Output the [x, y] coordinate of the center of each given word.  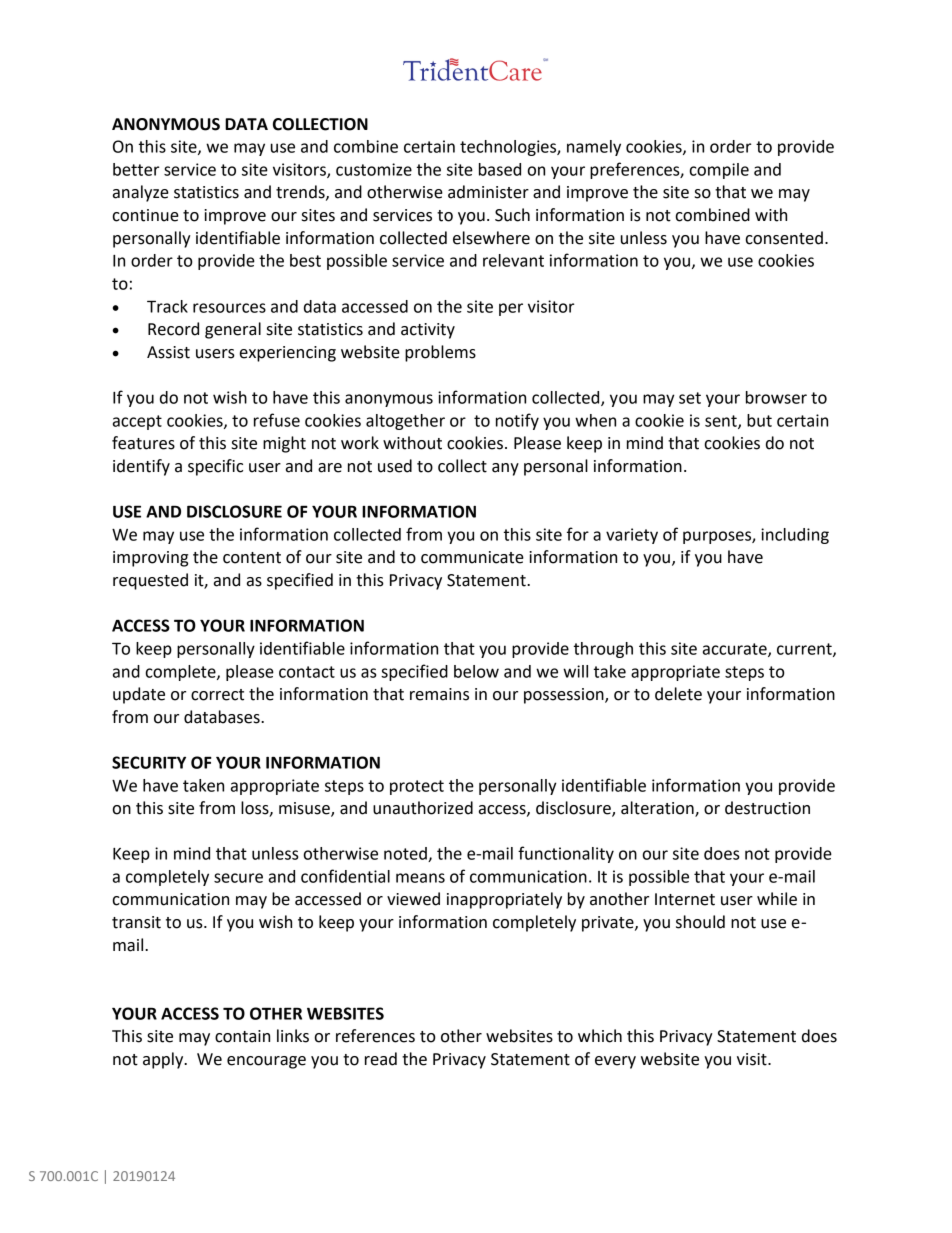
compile [719, 171]
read [381, 1059]
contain [242, 1036]
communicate [472, 557]
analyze [141, 193]
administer [488, 192]
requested [150, 581]
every [615, 1062]
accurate [736, 650]
